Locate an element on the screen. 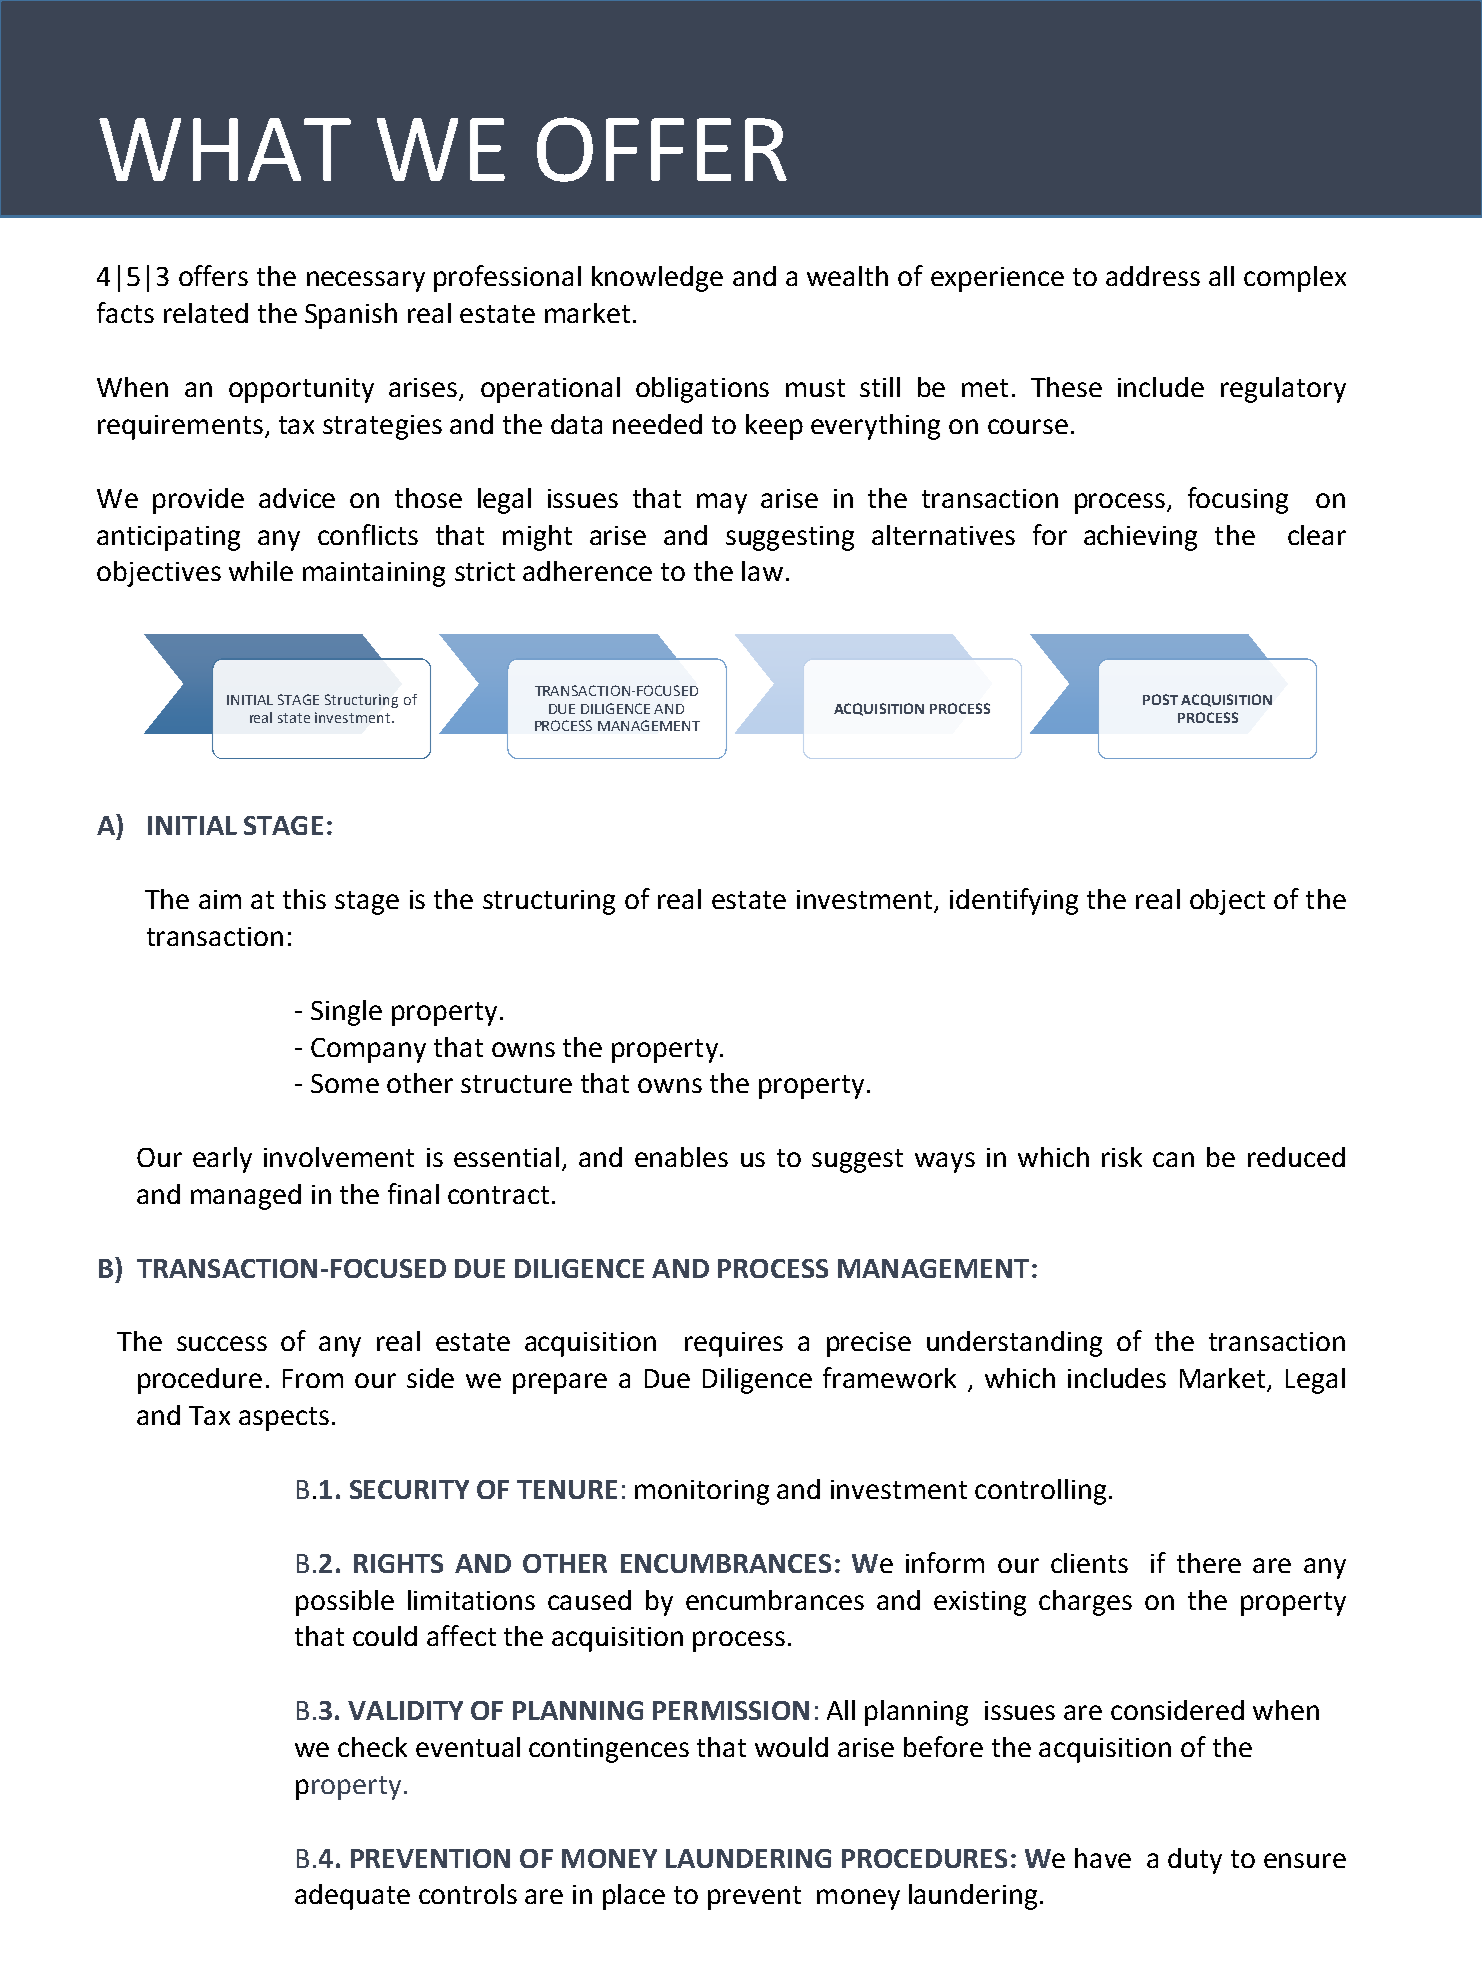 Image resolution: width=1482 pixels, height=1976 pixels. duty is located at coordinates (1195, 1861).
